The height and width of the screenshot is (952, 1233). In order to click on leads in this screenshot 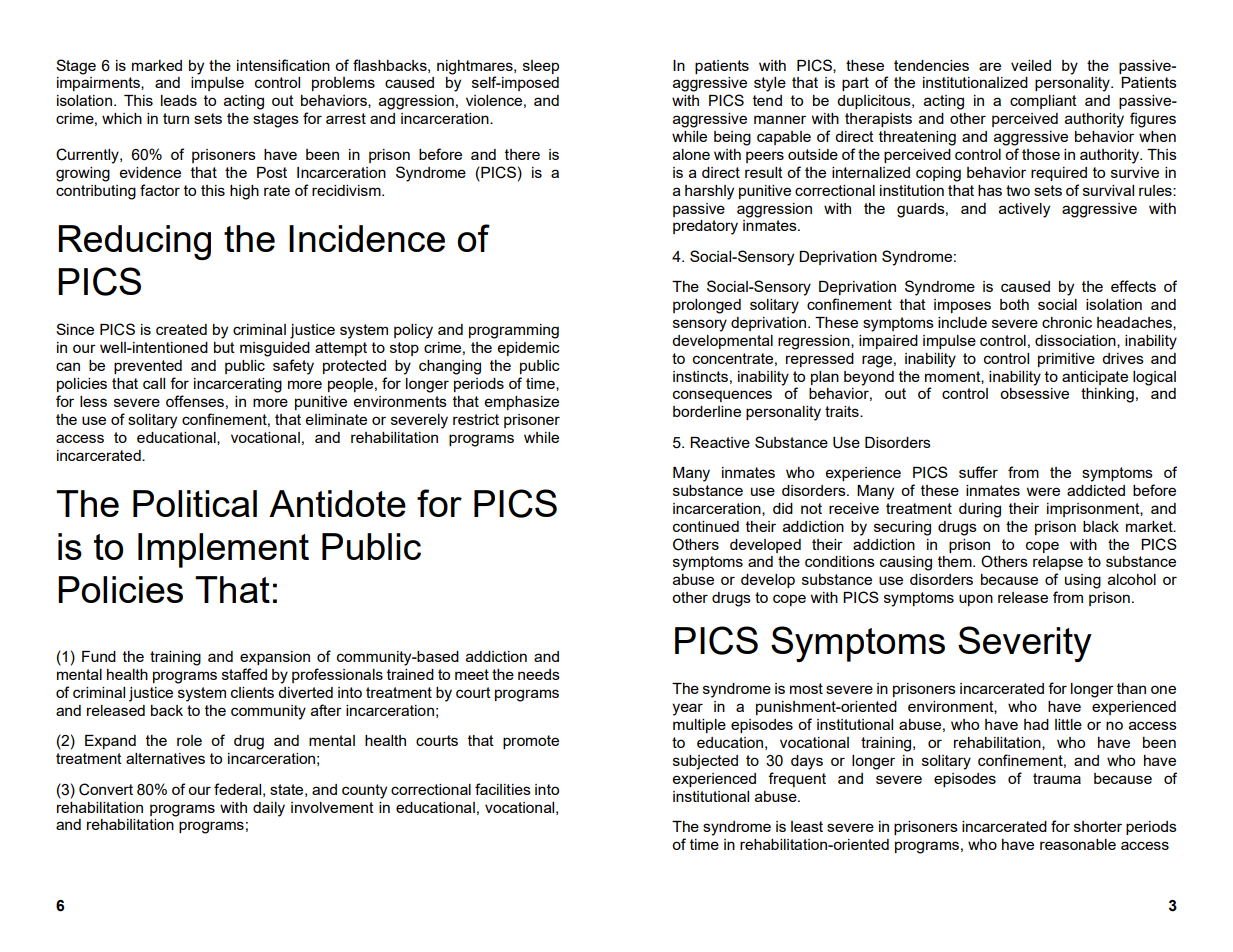, I will do `click(179, 100)`.
